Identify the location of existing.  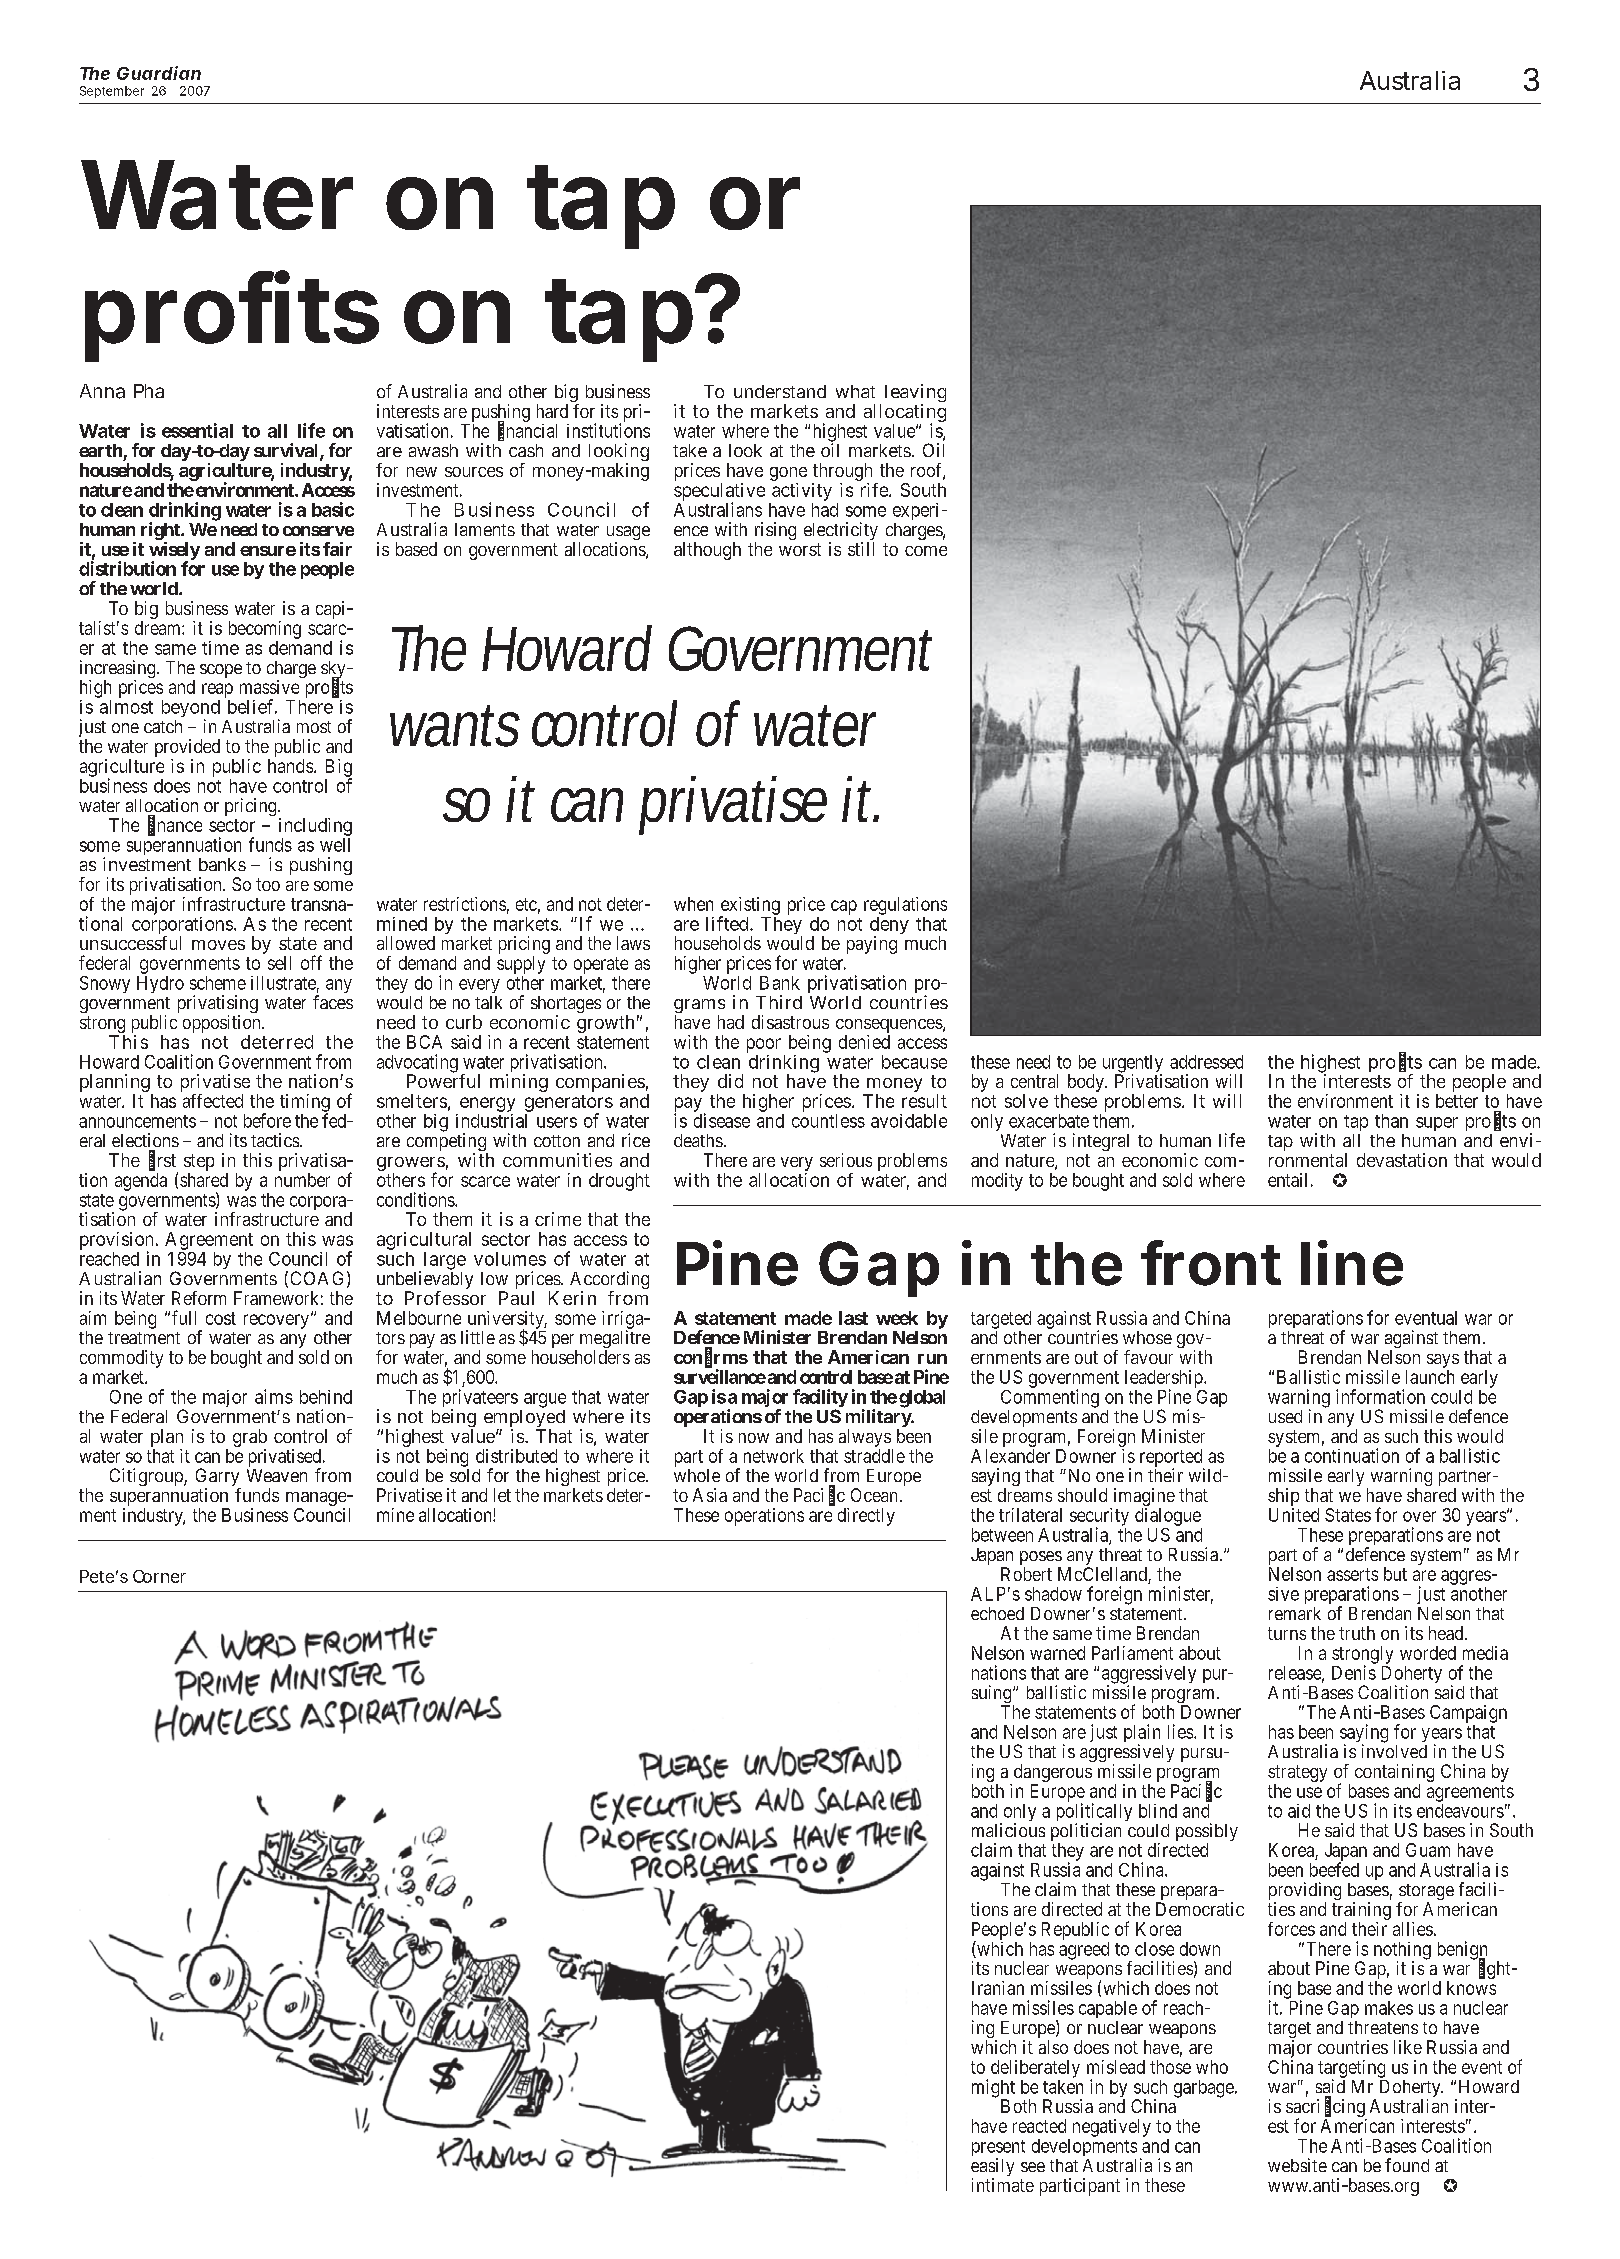
(750, 907).
